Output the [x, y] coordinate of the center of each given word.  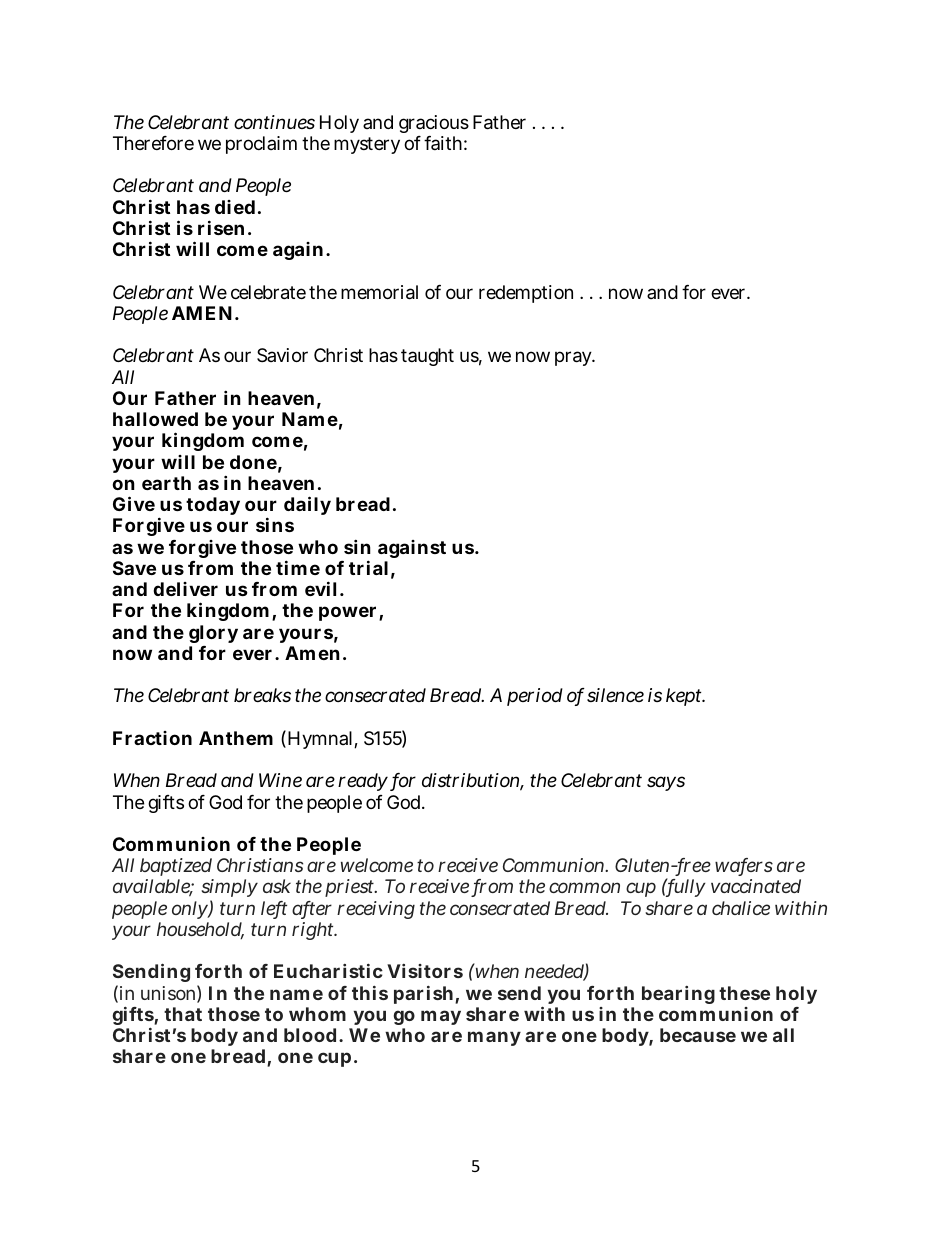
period [535, 697]
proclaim [261, 145]
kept [685, 697]
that [183, 1014]
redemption [526, 294]
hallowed [155, 419]
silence [615, 695]
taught [427, 357]
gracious [434, 126]
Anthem [236, 738]
